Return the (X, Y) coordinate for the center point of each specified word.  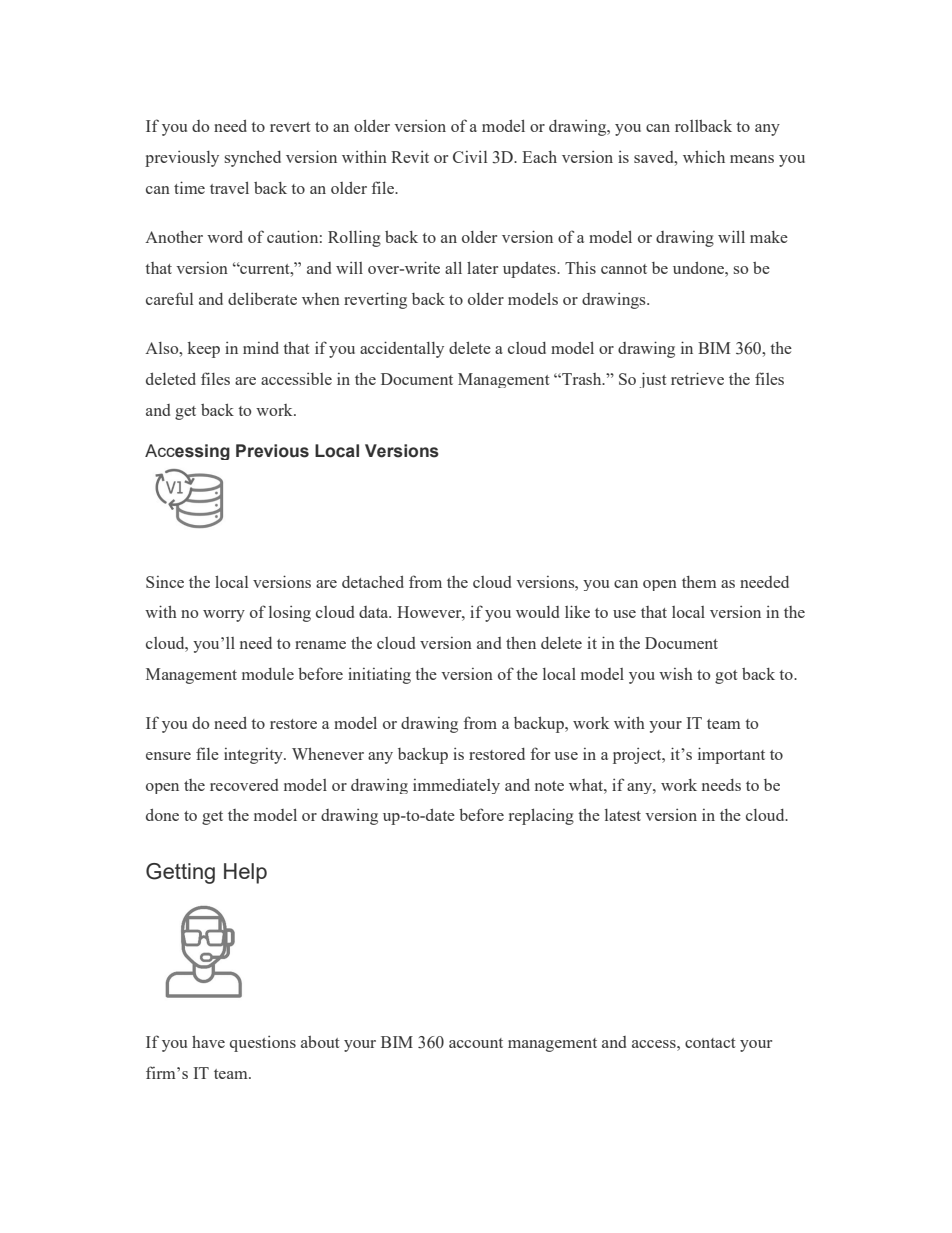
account (476, 1043)
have (208, 1042)
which (704, 156)
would (537, 612)
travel (229, 188)
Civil (470, 157)
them (699, 582)
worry (224, 616)
